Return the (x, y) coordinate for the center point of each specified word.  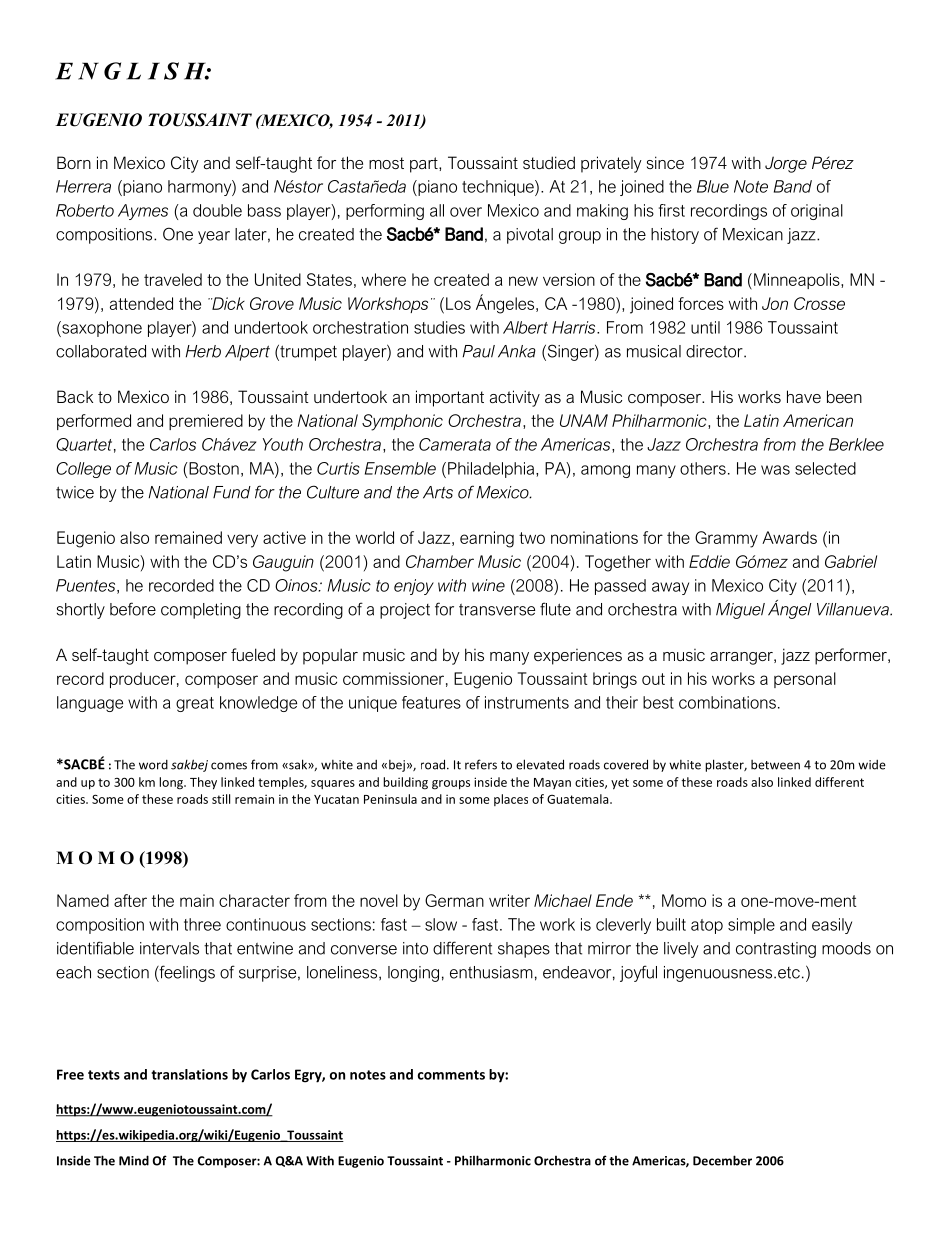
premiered (206, 422)
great (195, 704)
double (217, 210)
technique (499, 188)
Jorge (786, 164)
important (450, 398)
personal (805, 680)
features (431, 702)
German (454, 900)
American (818, 420)
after (130, 900)
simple (751, 926)
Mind (134, 1160)
